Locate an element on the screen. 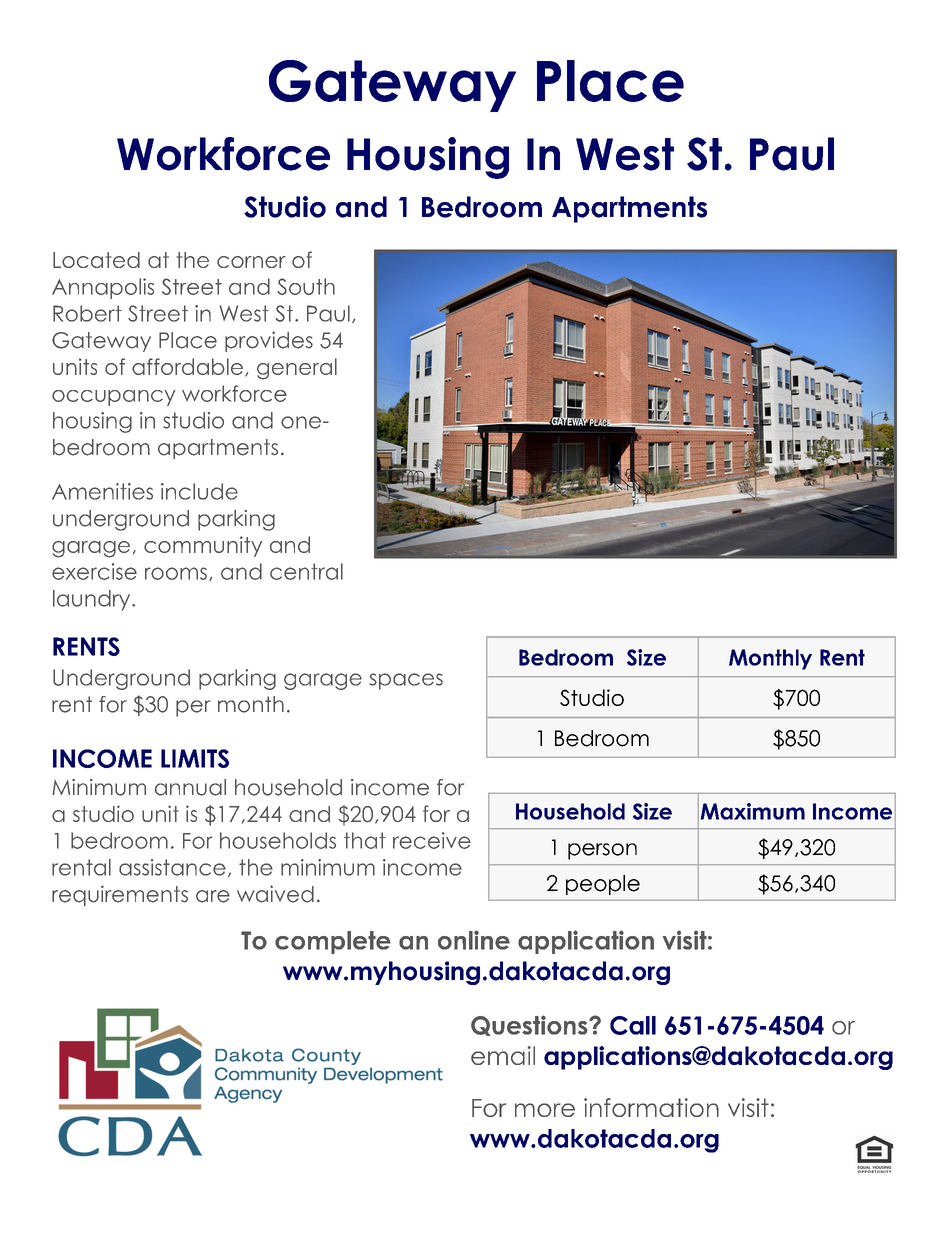 This screenshot has width=952, height=1233. more is located at coordinates (545, 1110).
